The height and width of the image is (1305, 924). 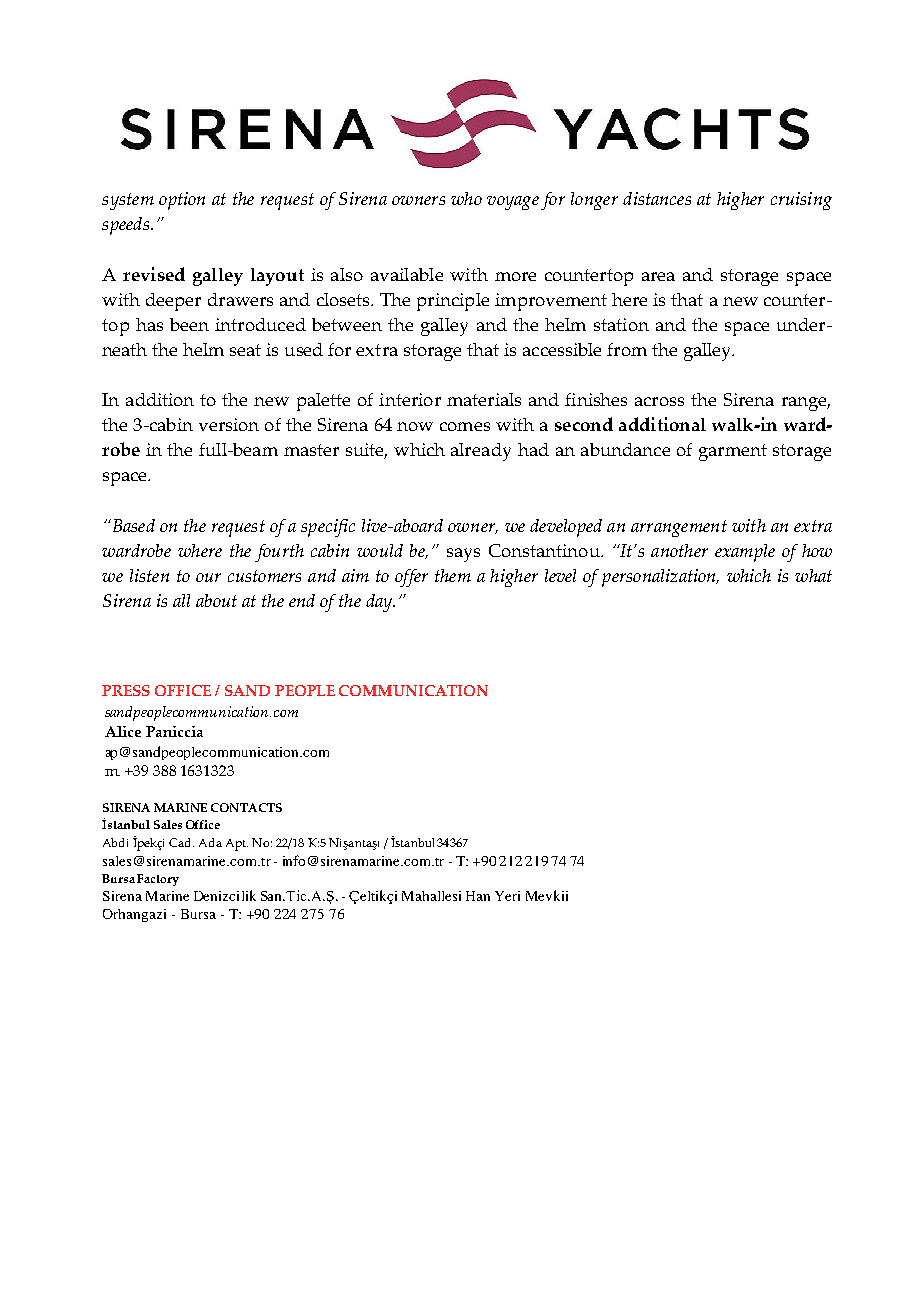 What do you see at coordinates (380, 603) in the image?
I see `day` at bounding box center [380, 603].
